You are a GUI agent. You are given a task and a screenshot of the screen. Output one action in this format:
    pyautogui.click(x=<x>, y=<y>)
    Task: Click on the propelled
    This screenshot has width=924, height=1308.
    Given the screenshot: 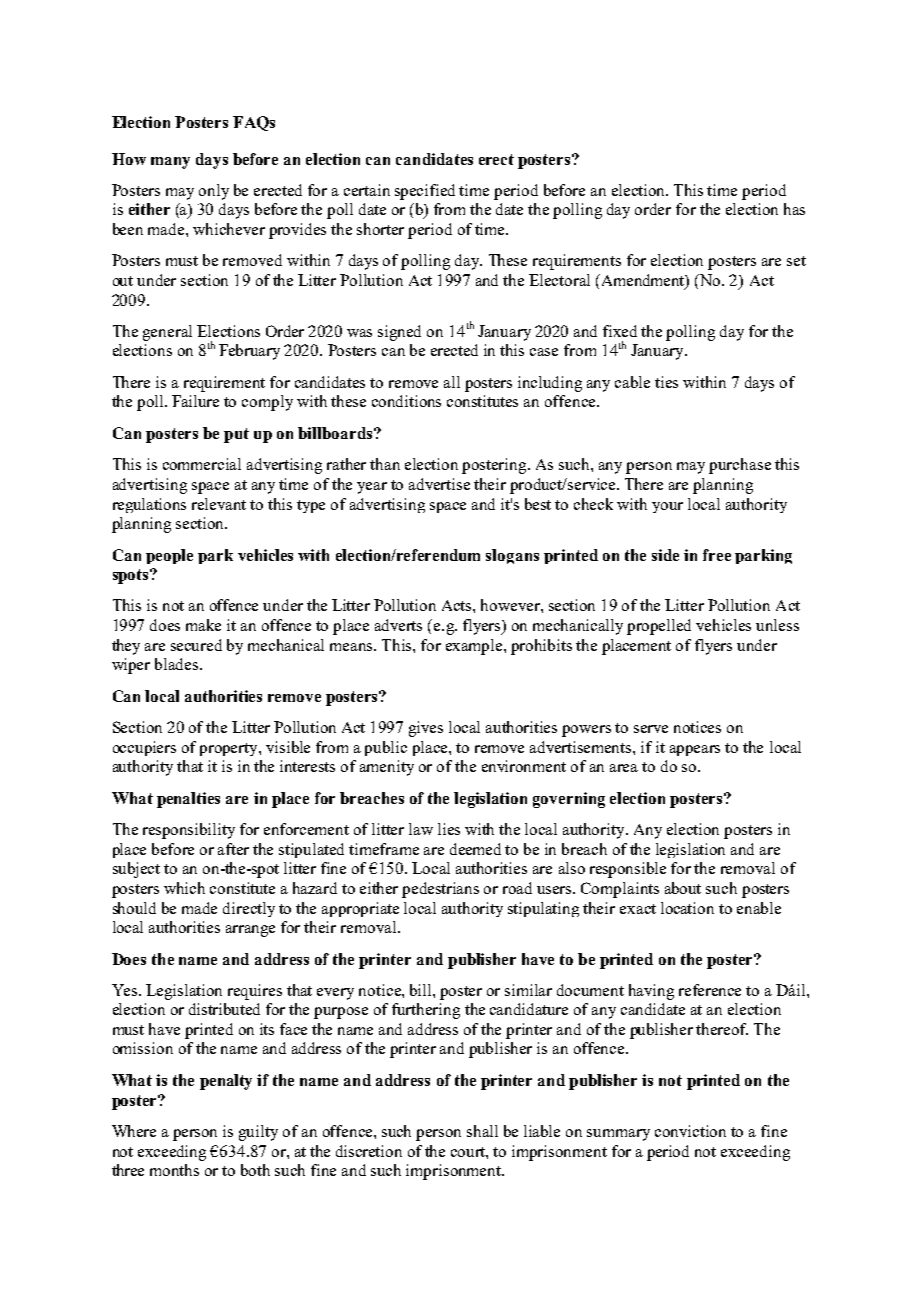 What is the action you would take?
    pyautogui.click(x=659, y=627)
